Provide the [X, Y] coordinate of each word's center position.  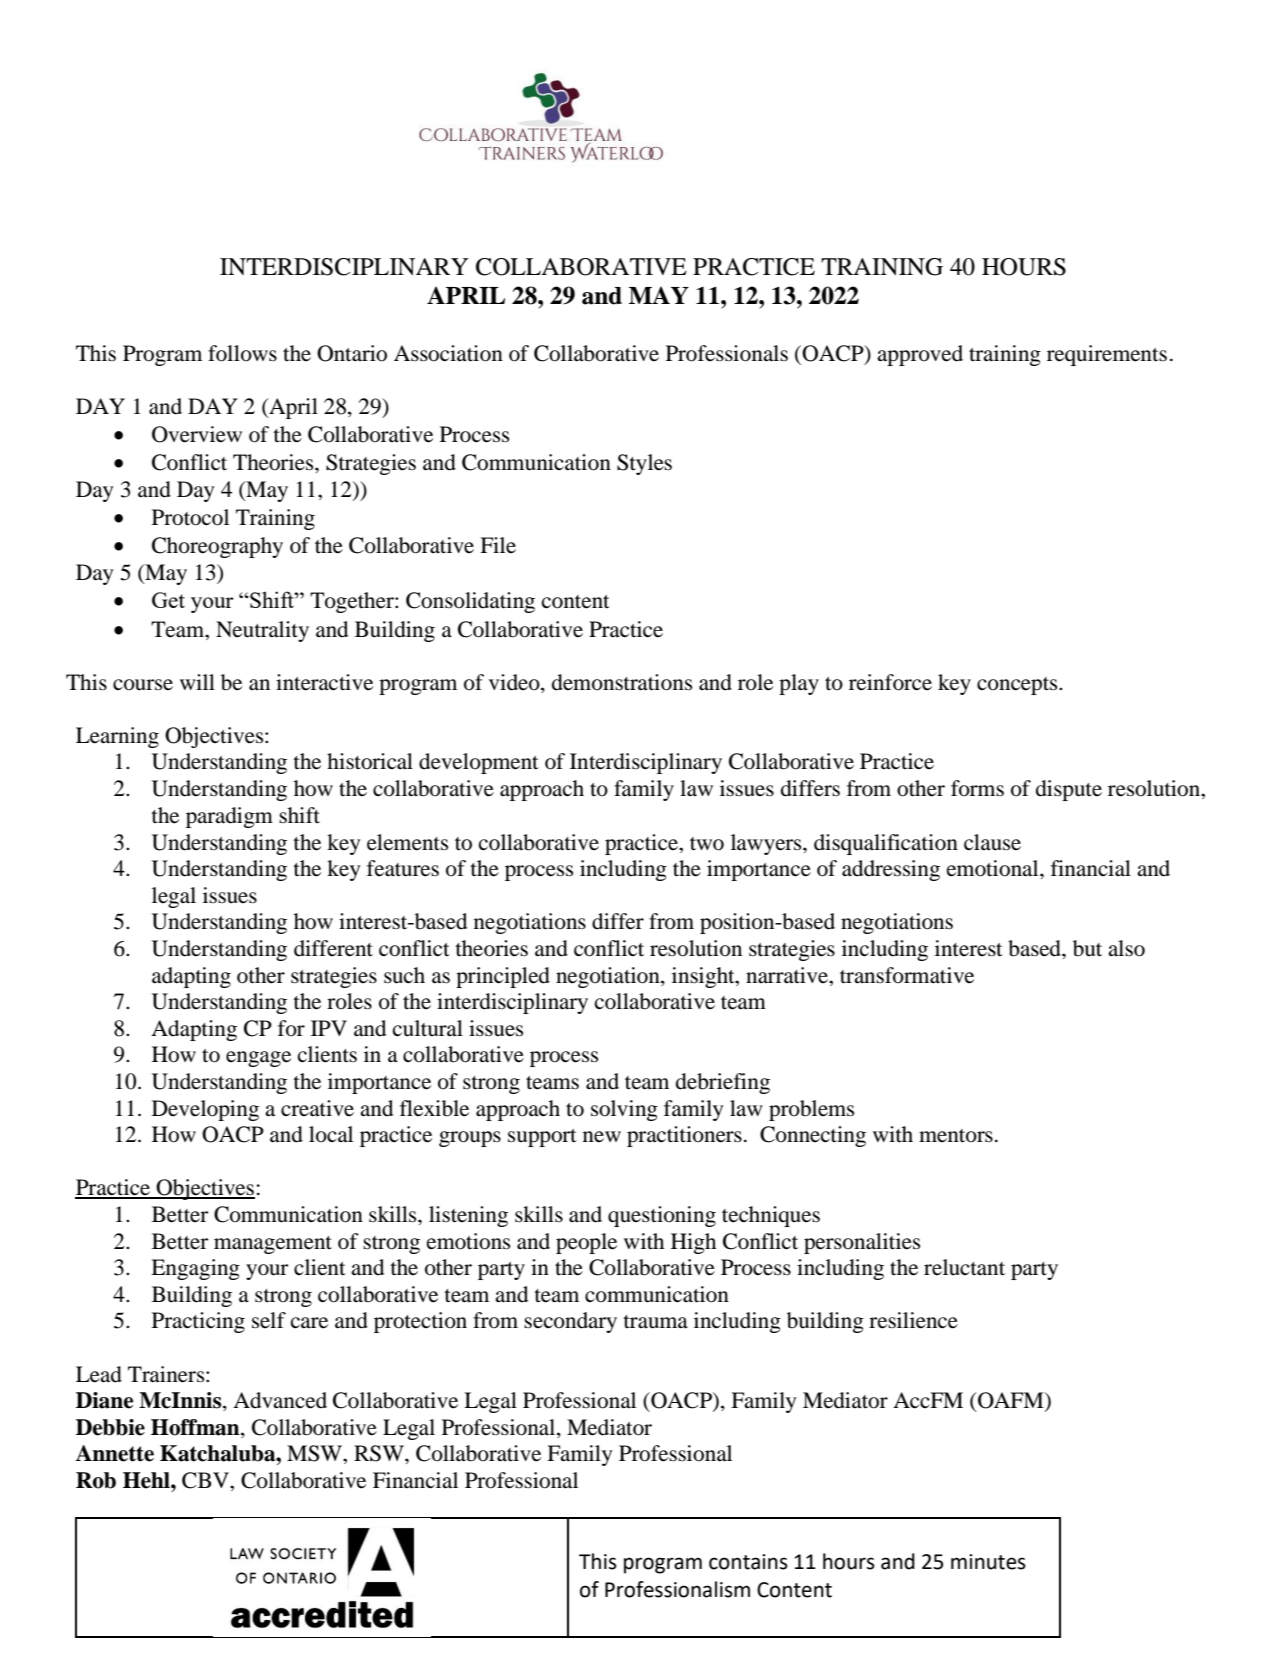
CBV [206, 1480]
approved [920, 355]
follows [242, 353]
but [1087, 948]
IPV [329, 1028]
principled [503, 977]
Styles [644, 464]
